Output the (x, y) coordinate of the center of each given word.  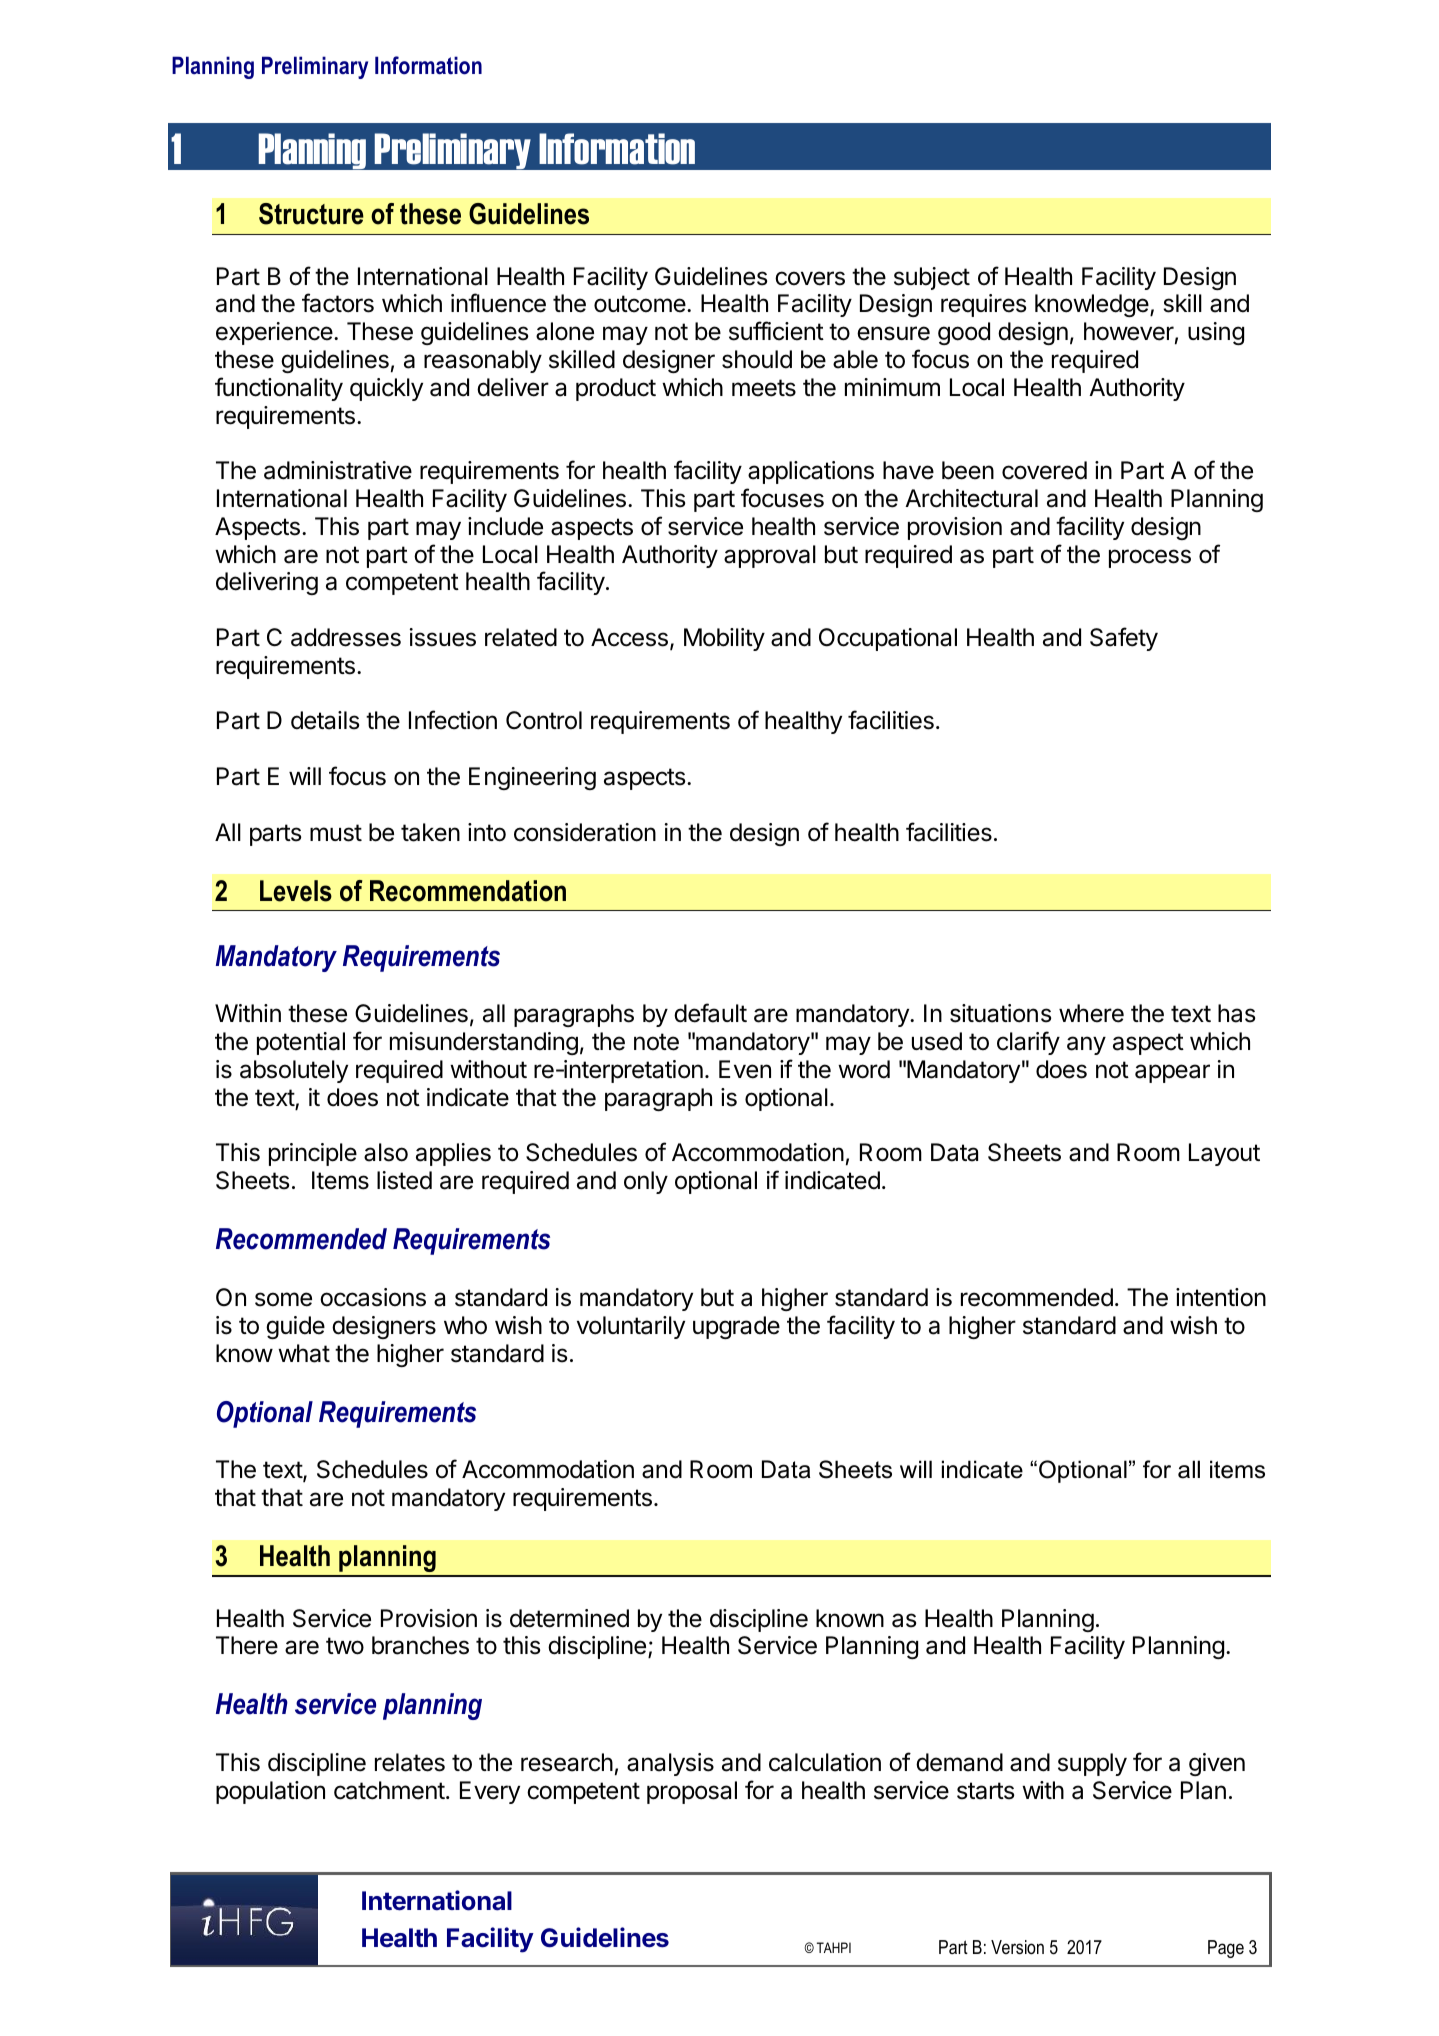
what (304, 1353)
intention (1221, 1297)
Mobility (724, 639)
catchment (389, 1790)
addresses (346, 637)
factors (338, 303)
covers (810, 278)
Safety (1124, 639)
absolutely (294, 1071)
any (1086, 1045)
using (1216, 333)
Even (745, 1069)
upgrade (736, 1327)
